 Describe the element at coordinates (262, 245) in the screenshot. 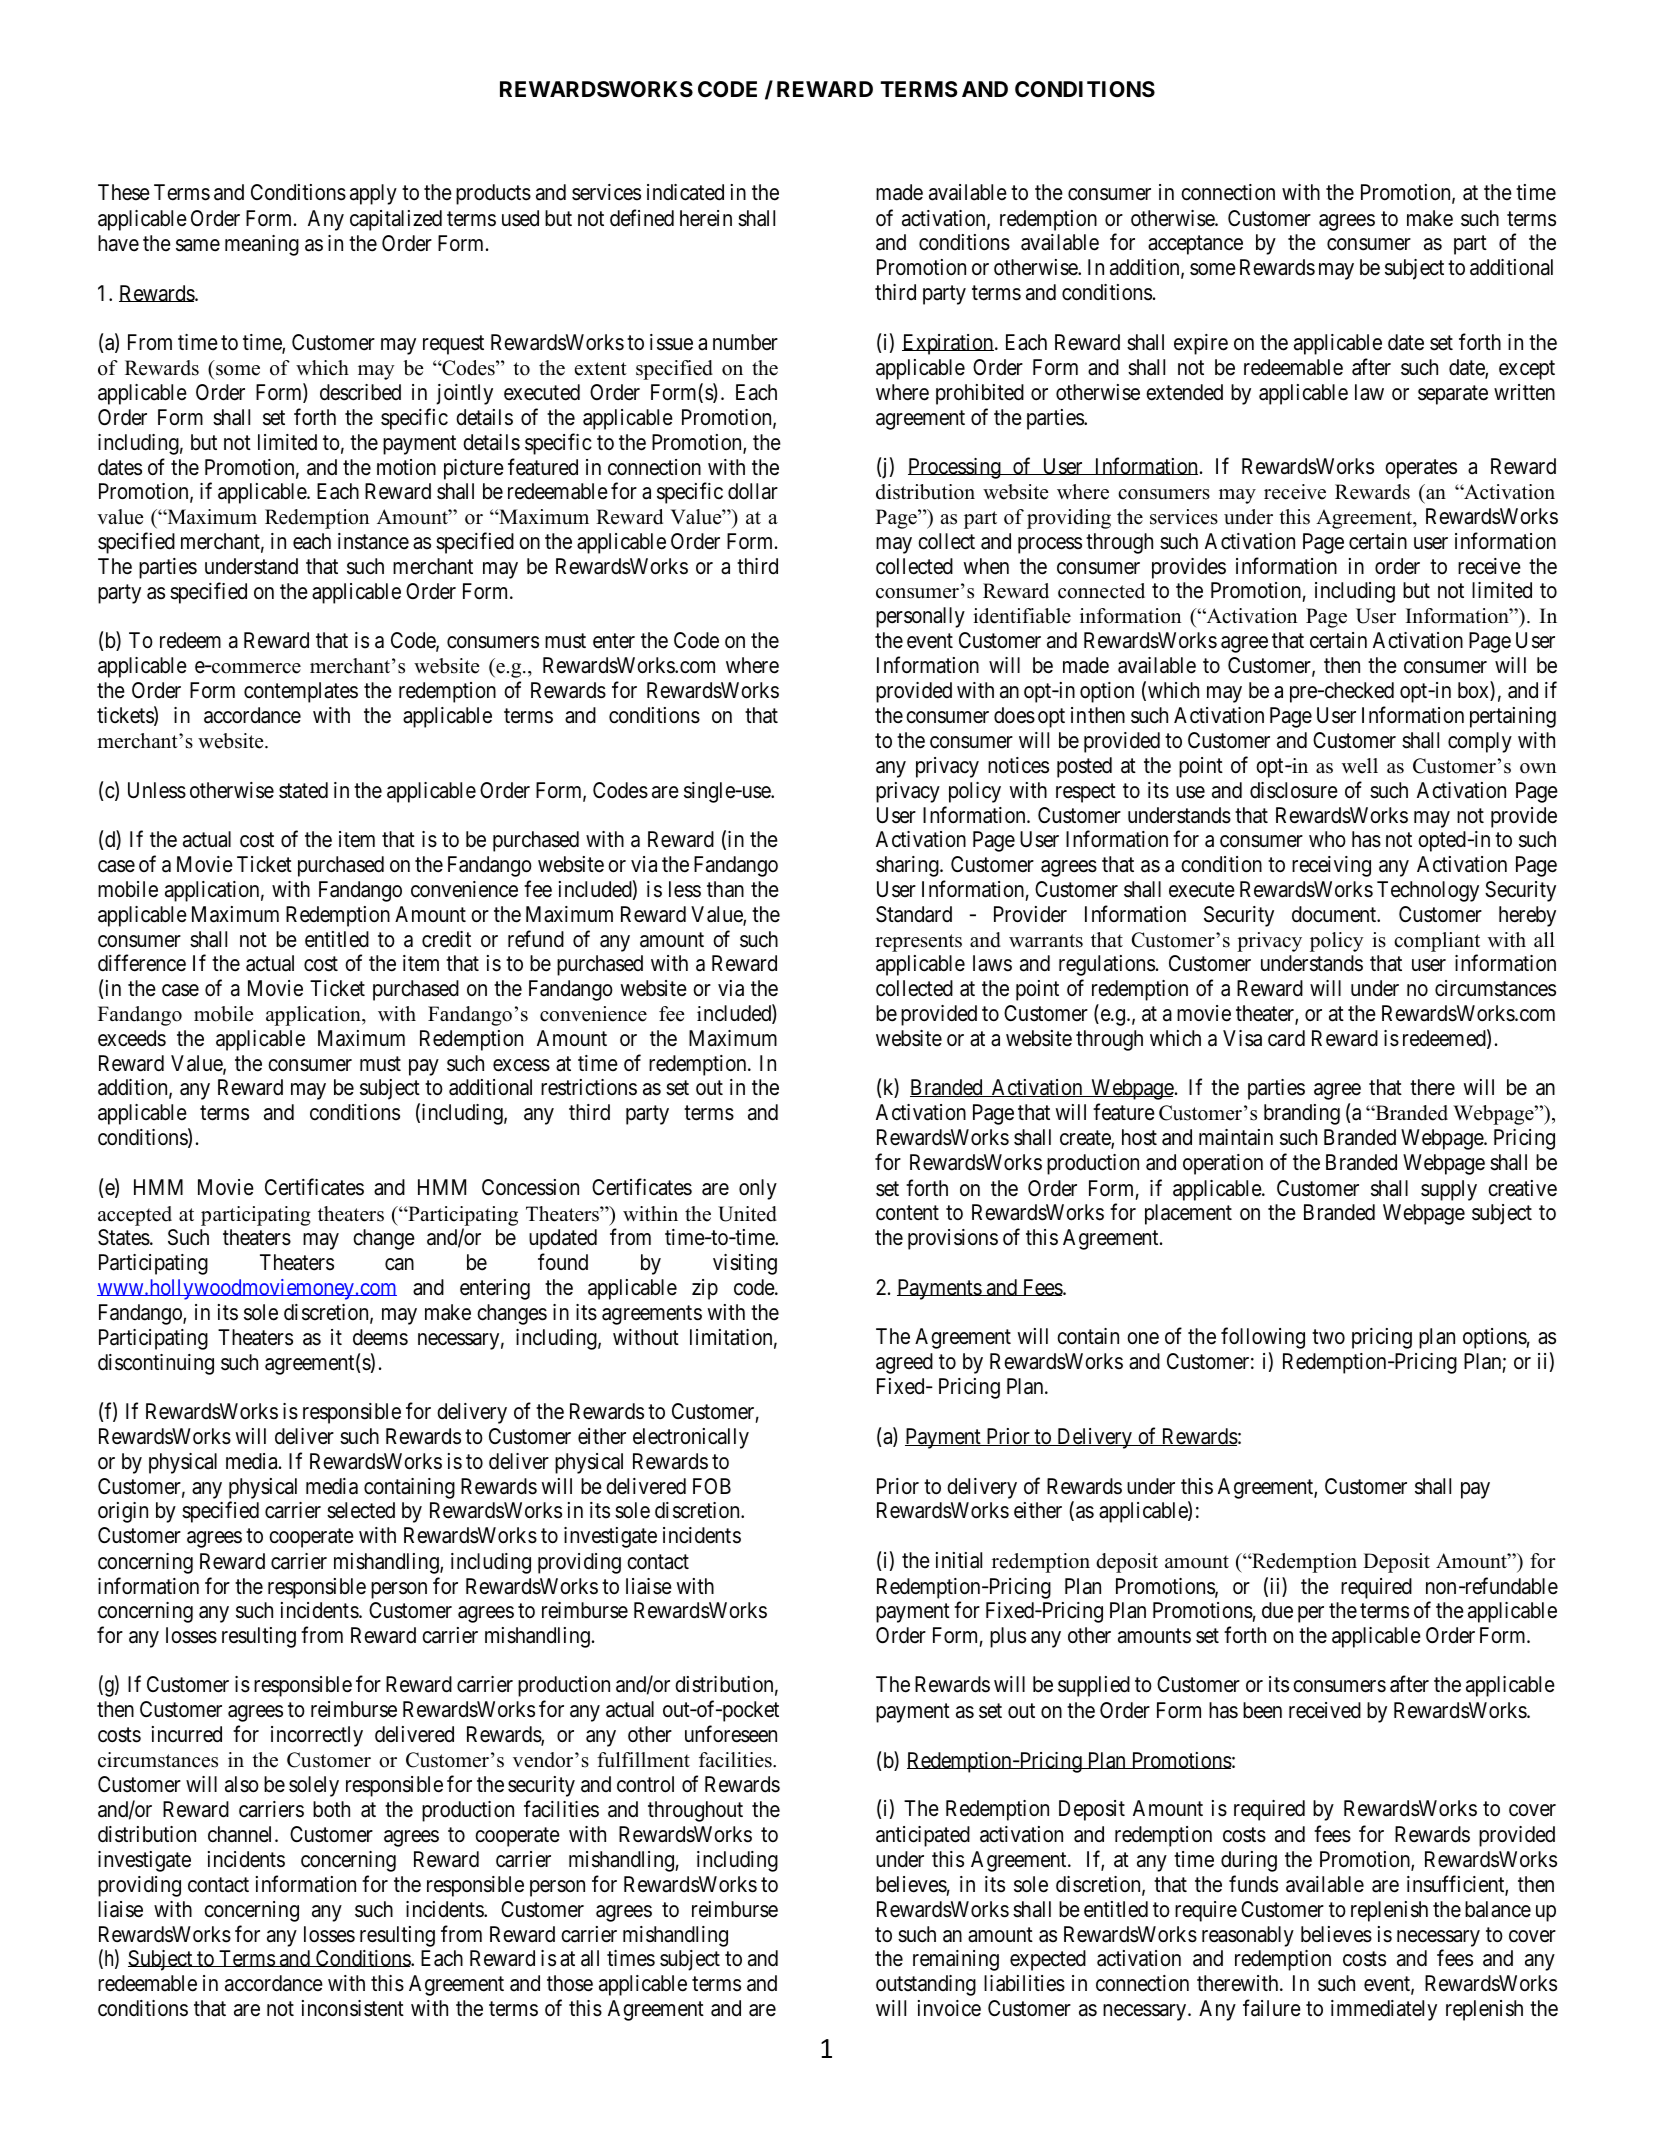

I see `meaning` at that location.
